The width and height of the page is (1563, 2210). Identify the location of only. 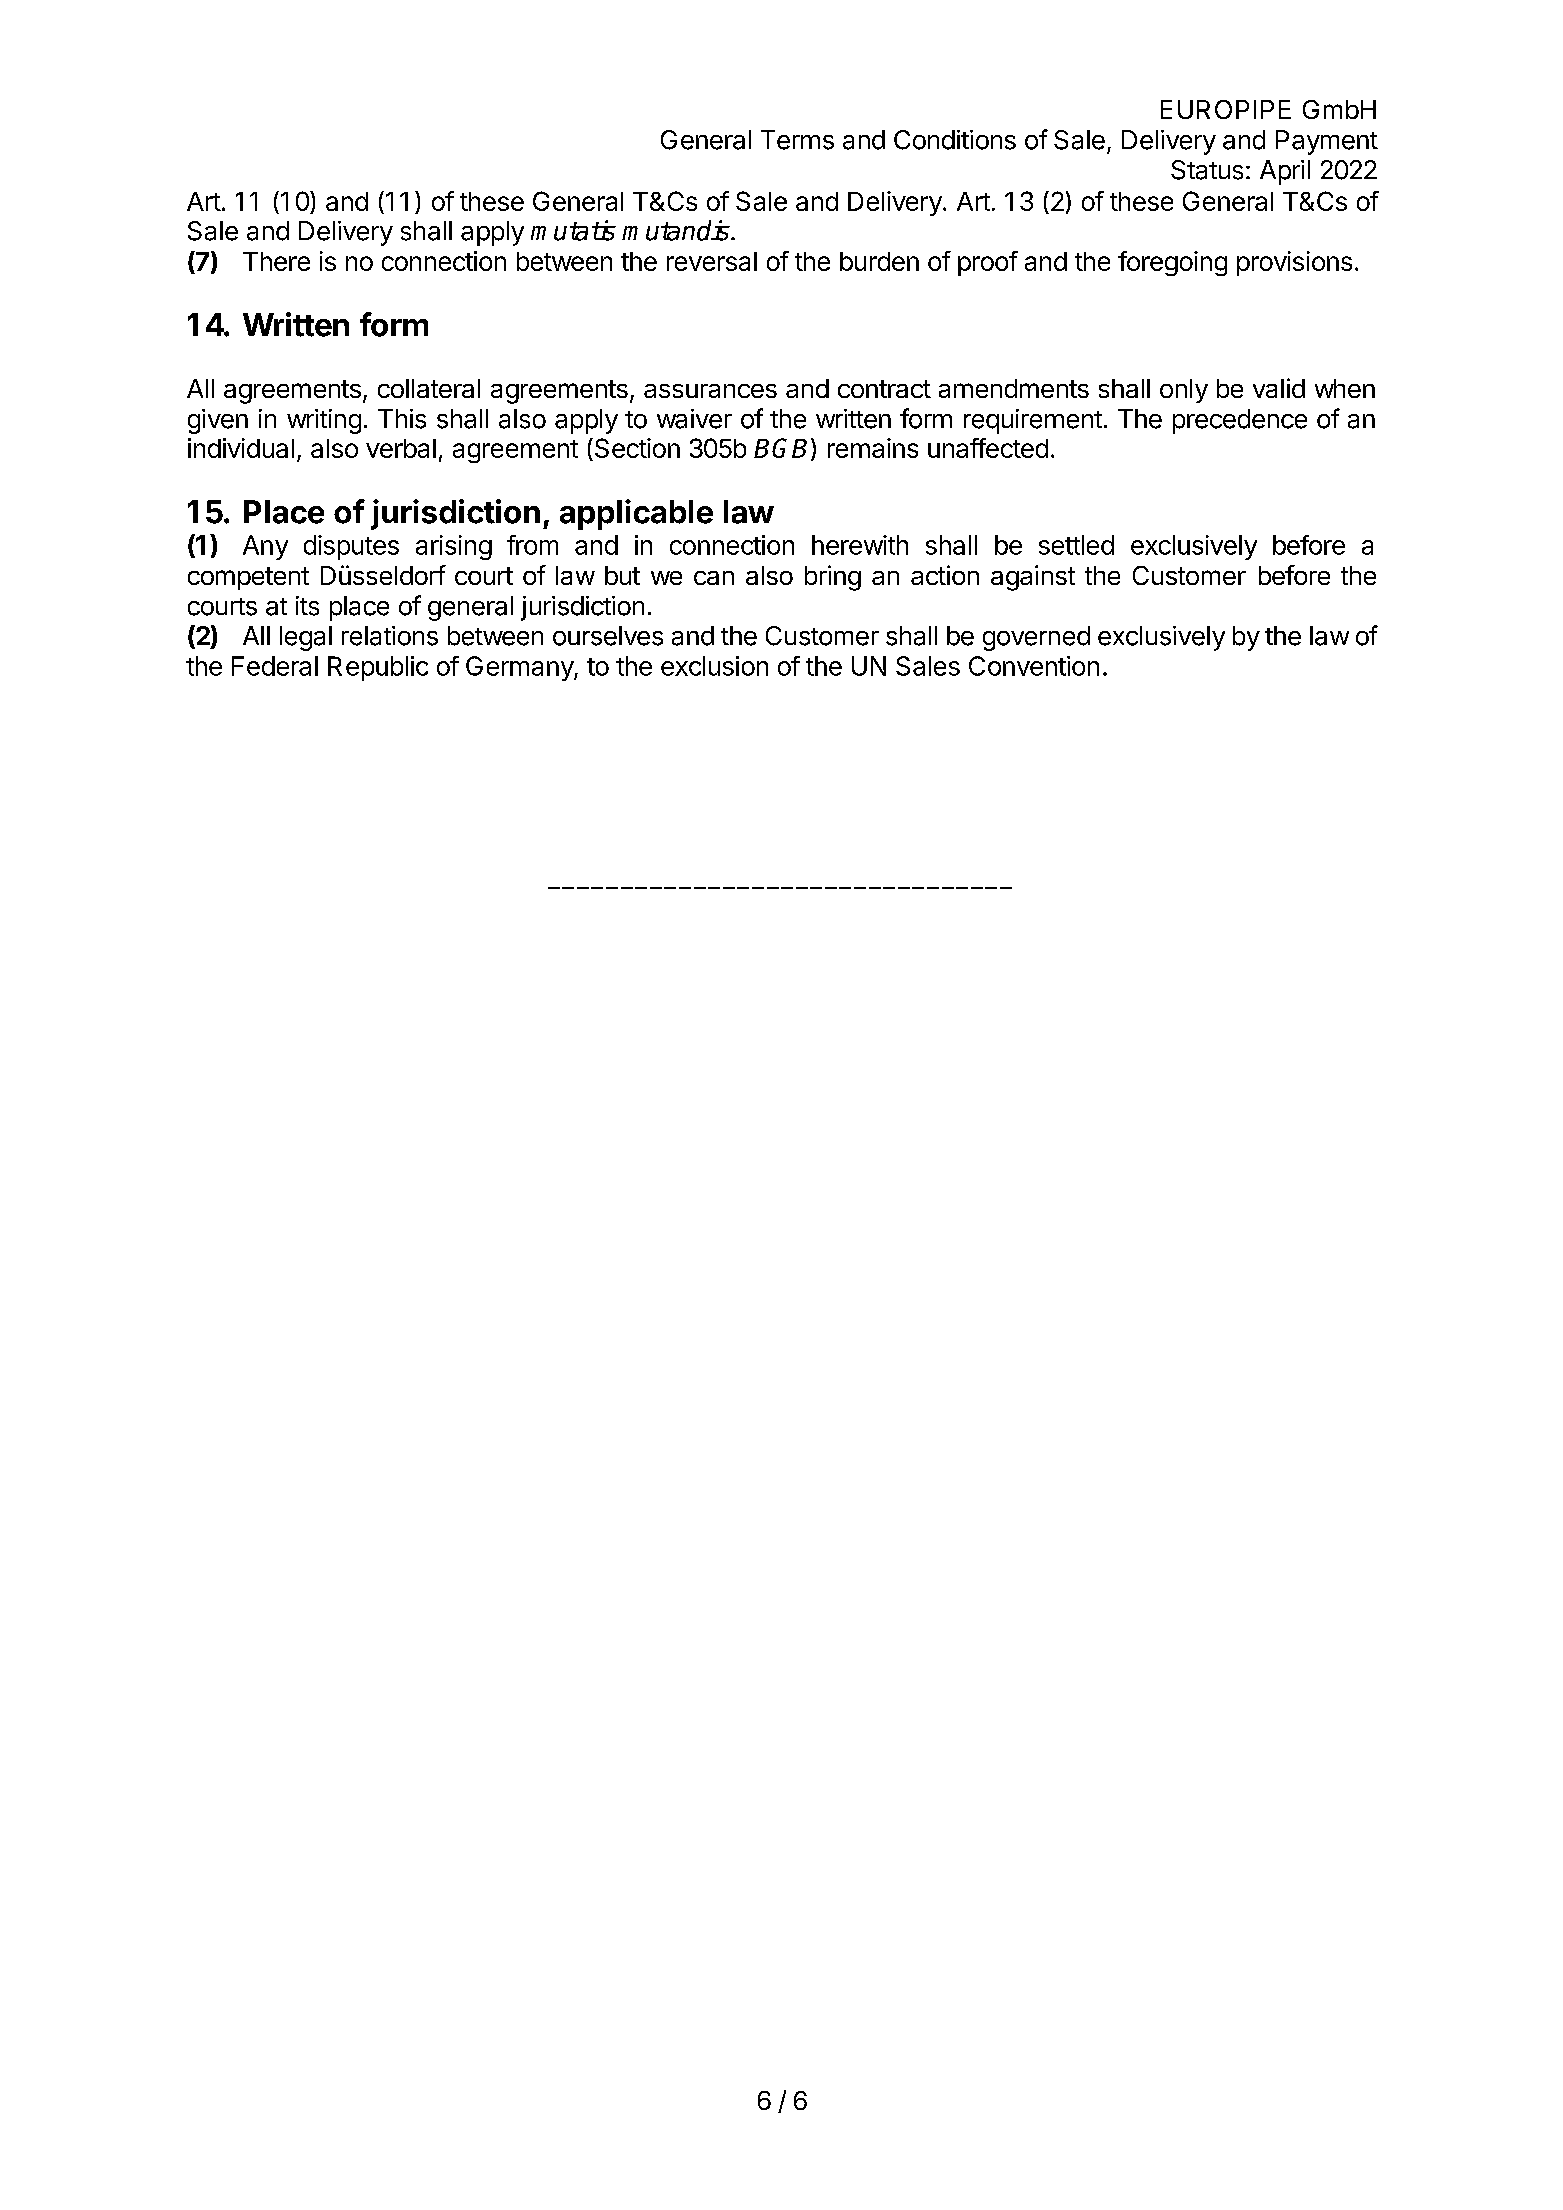
(1184, 391).
